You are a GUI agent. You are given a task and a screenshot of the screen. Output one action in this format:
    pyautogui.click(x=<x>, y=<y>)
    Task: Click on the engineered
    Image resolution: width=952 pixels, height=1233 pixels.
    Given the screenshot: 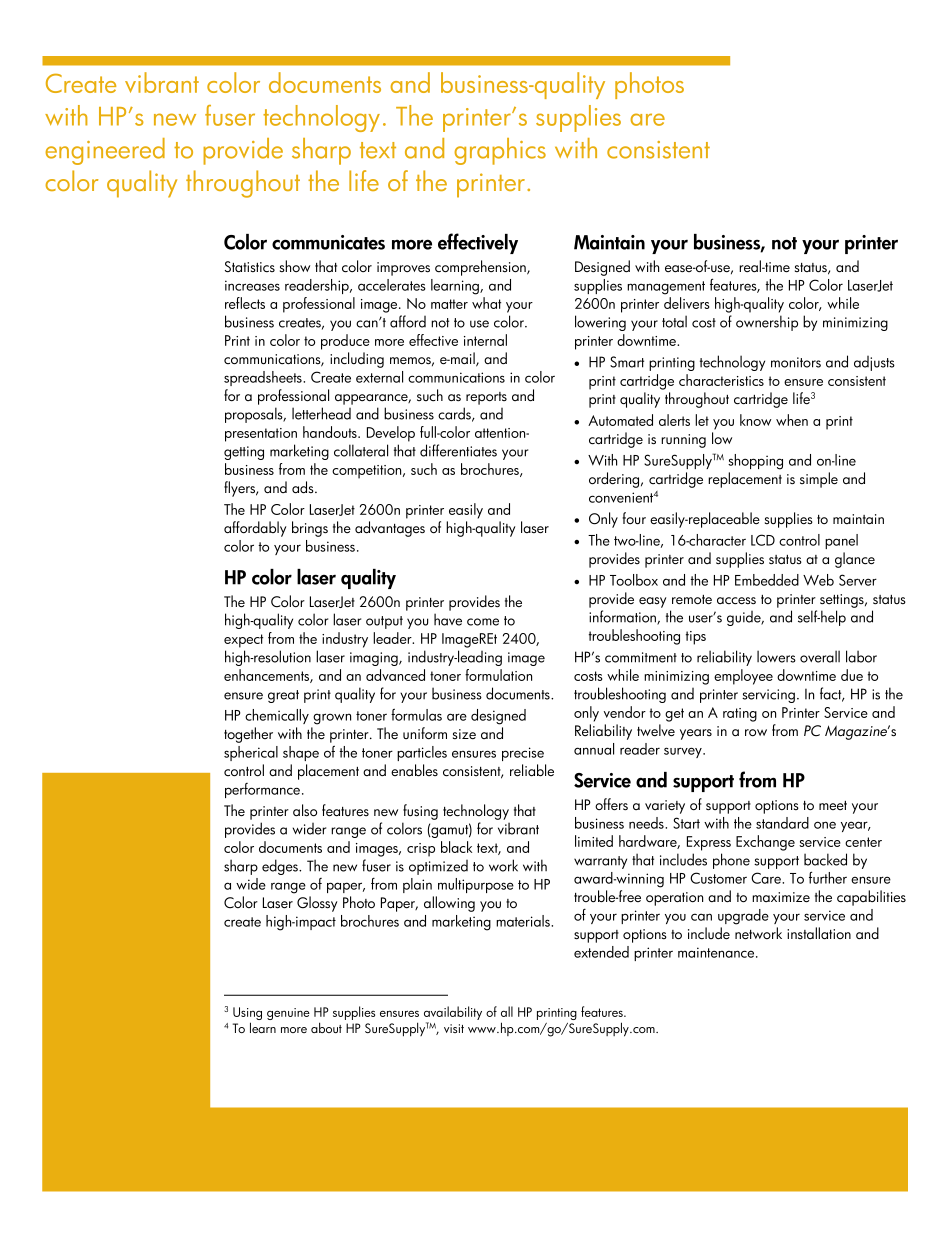 What is the action you would take?
    pyautogui.click(x=105, y=151)
